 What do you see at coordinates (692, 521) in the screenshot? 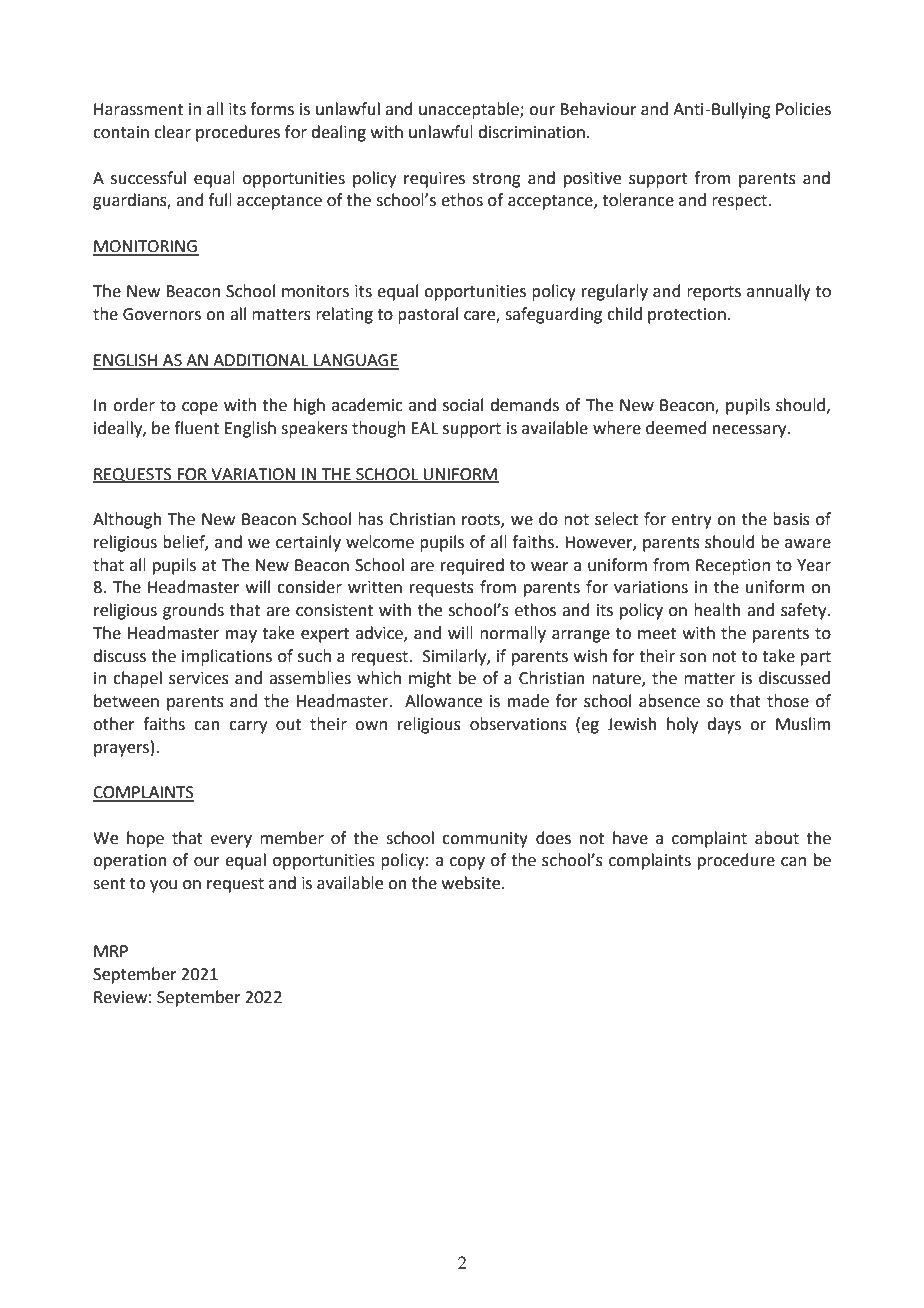
I see `entry` at bounding box center [692, 521].
